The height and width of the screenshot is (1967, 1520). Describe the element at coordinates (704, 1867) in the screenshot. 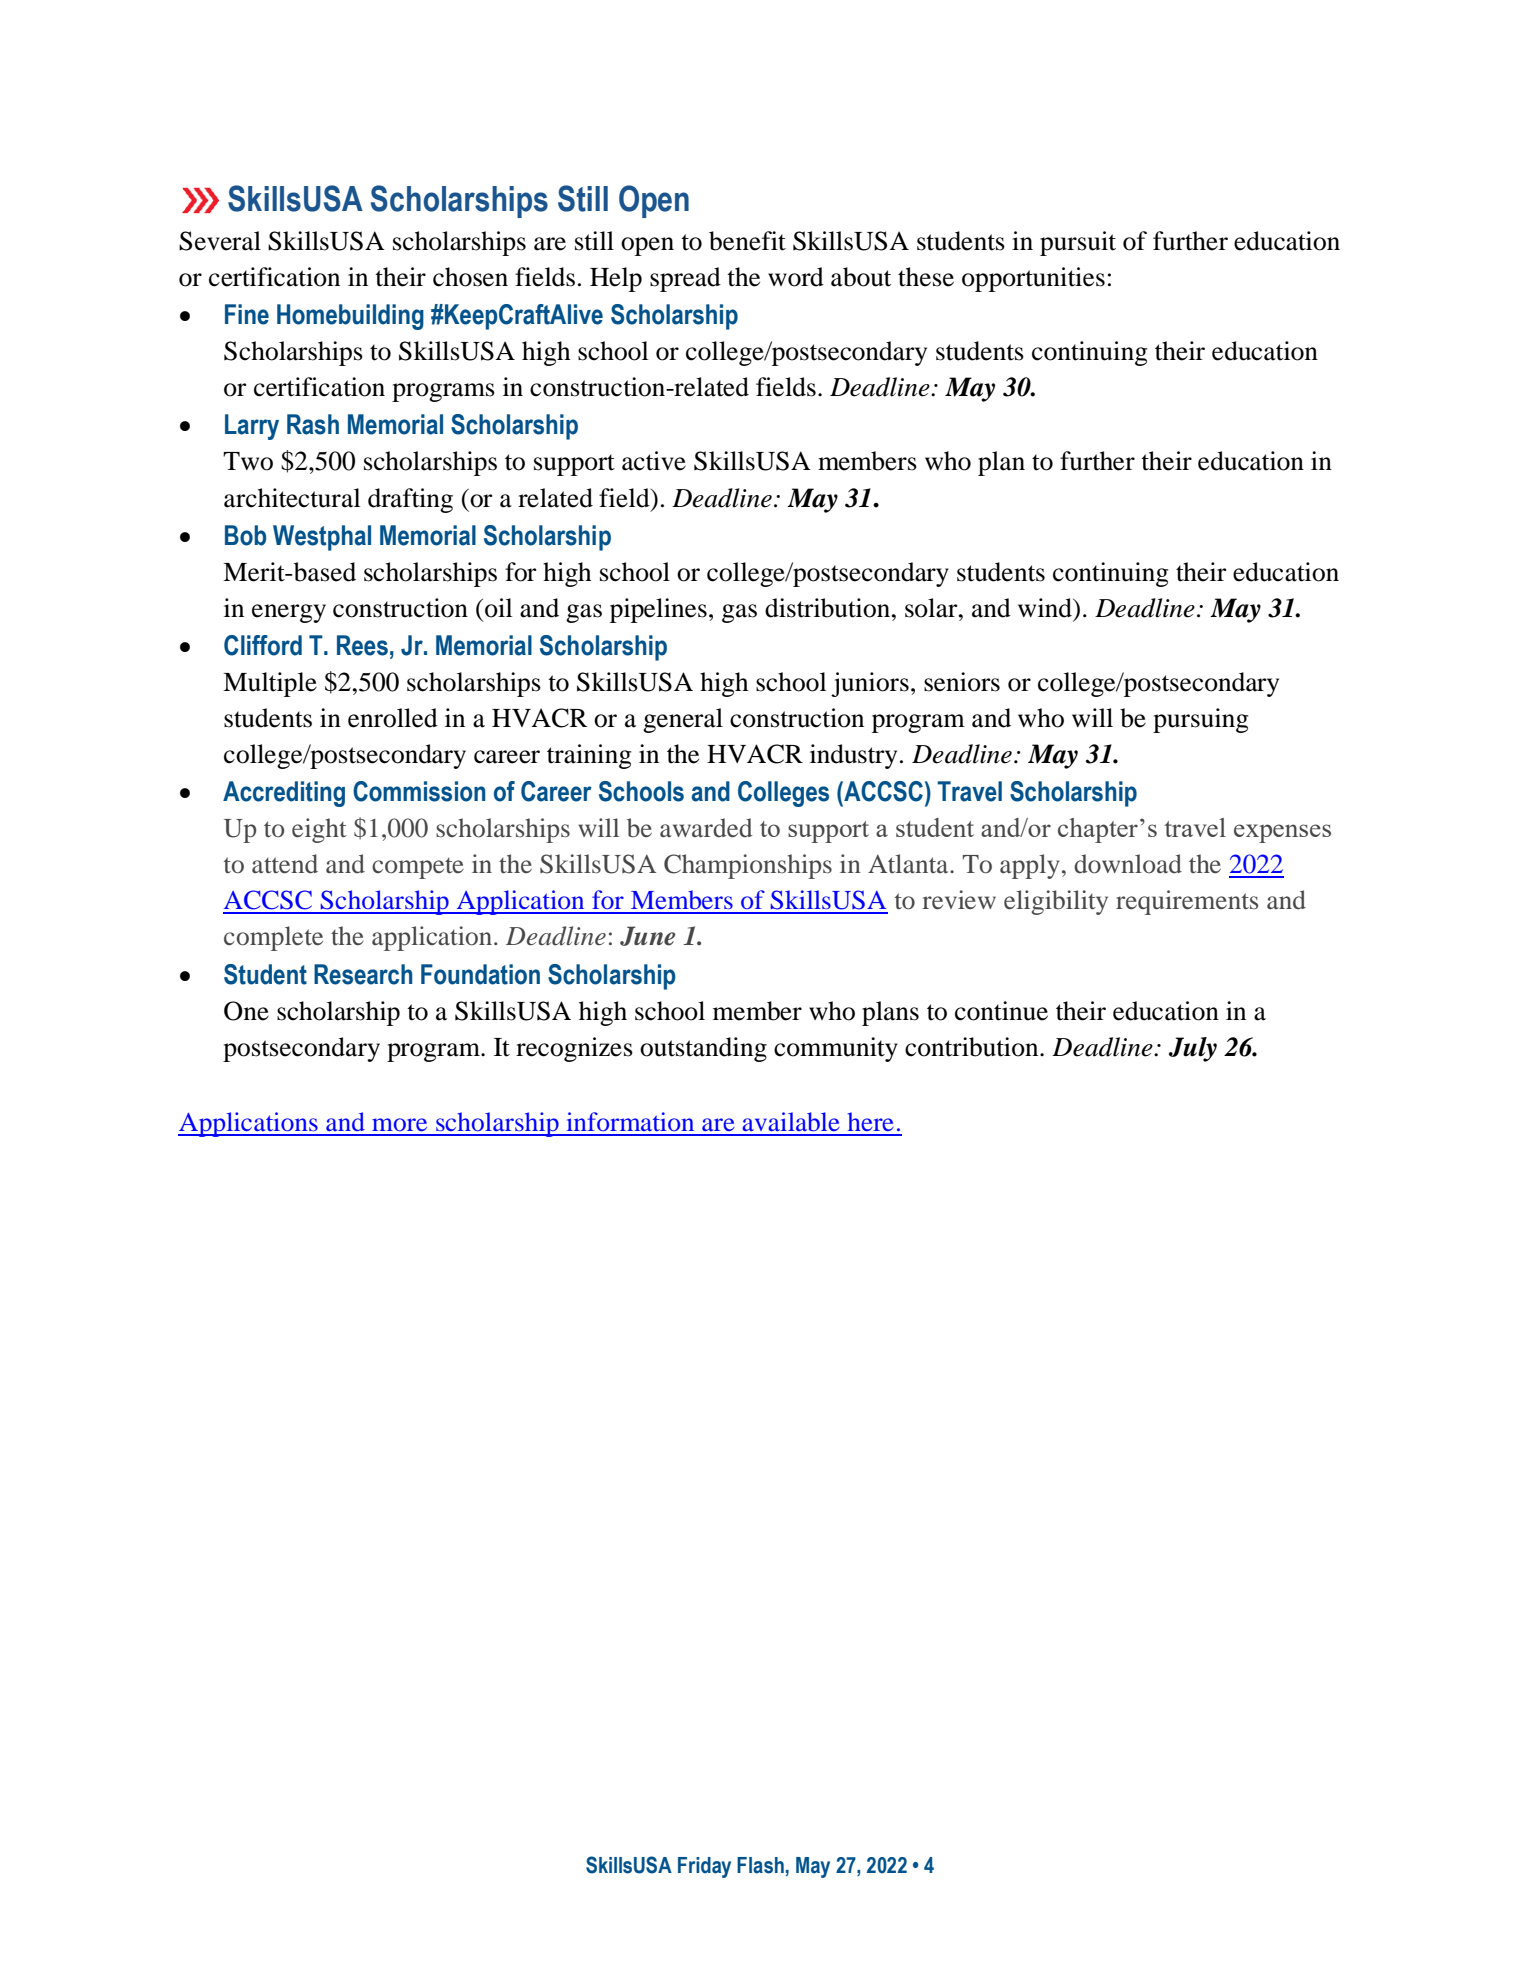

I see `Friday` at that location.
